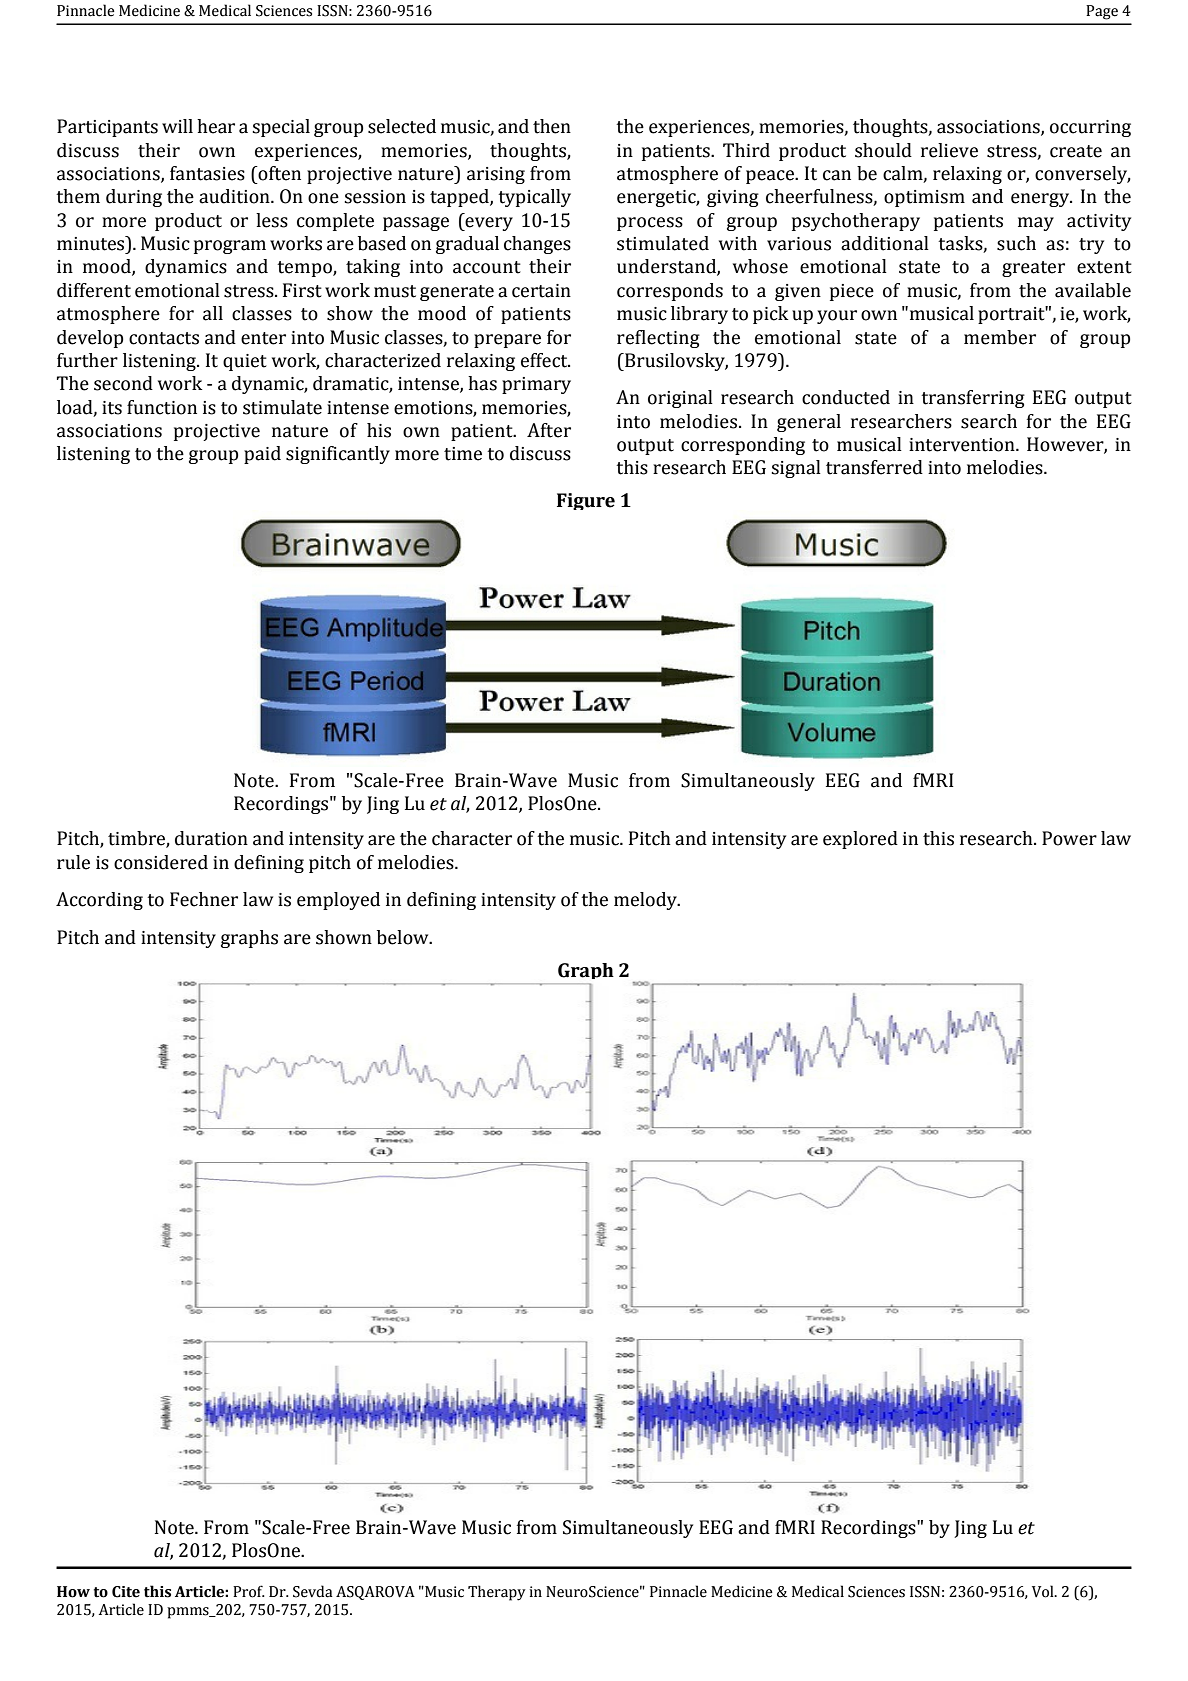 This document has width=1188, height=1681. Describe the element at coordinates (177, 126) in the document. I see `will` at that location.
